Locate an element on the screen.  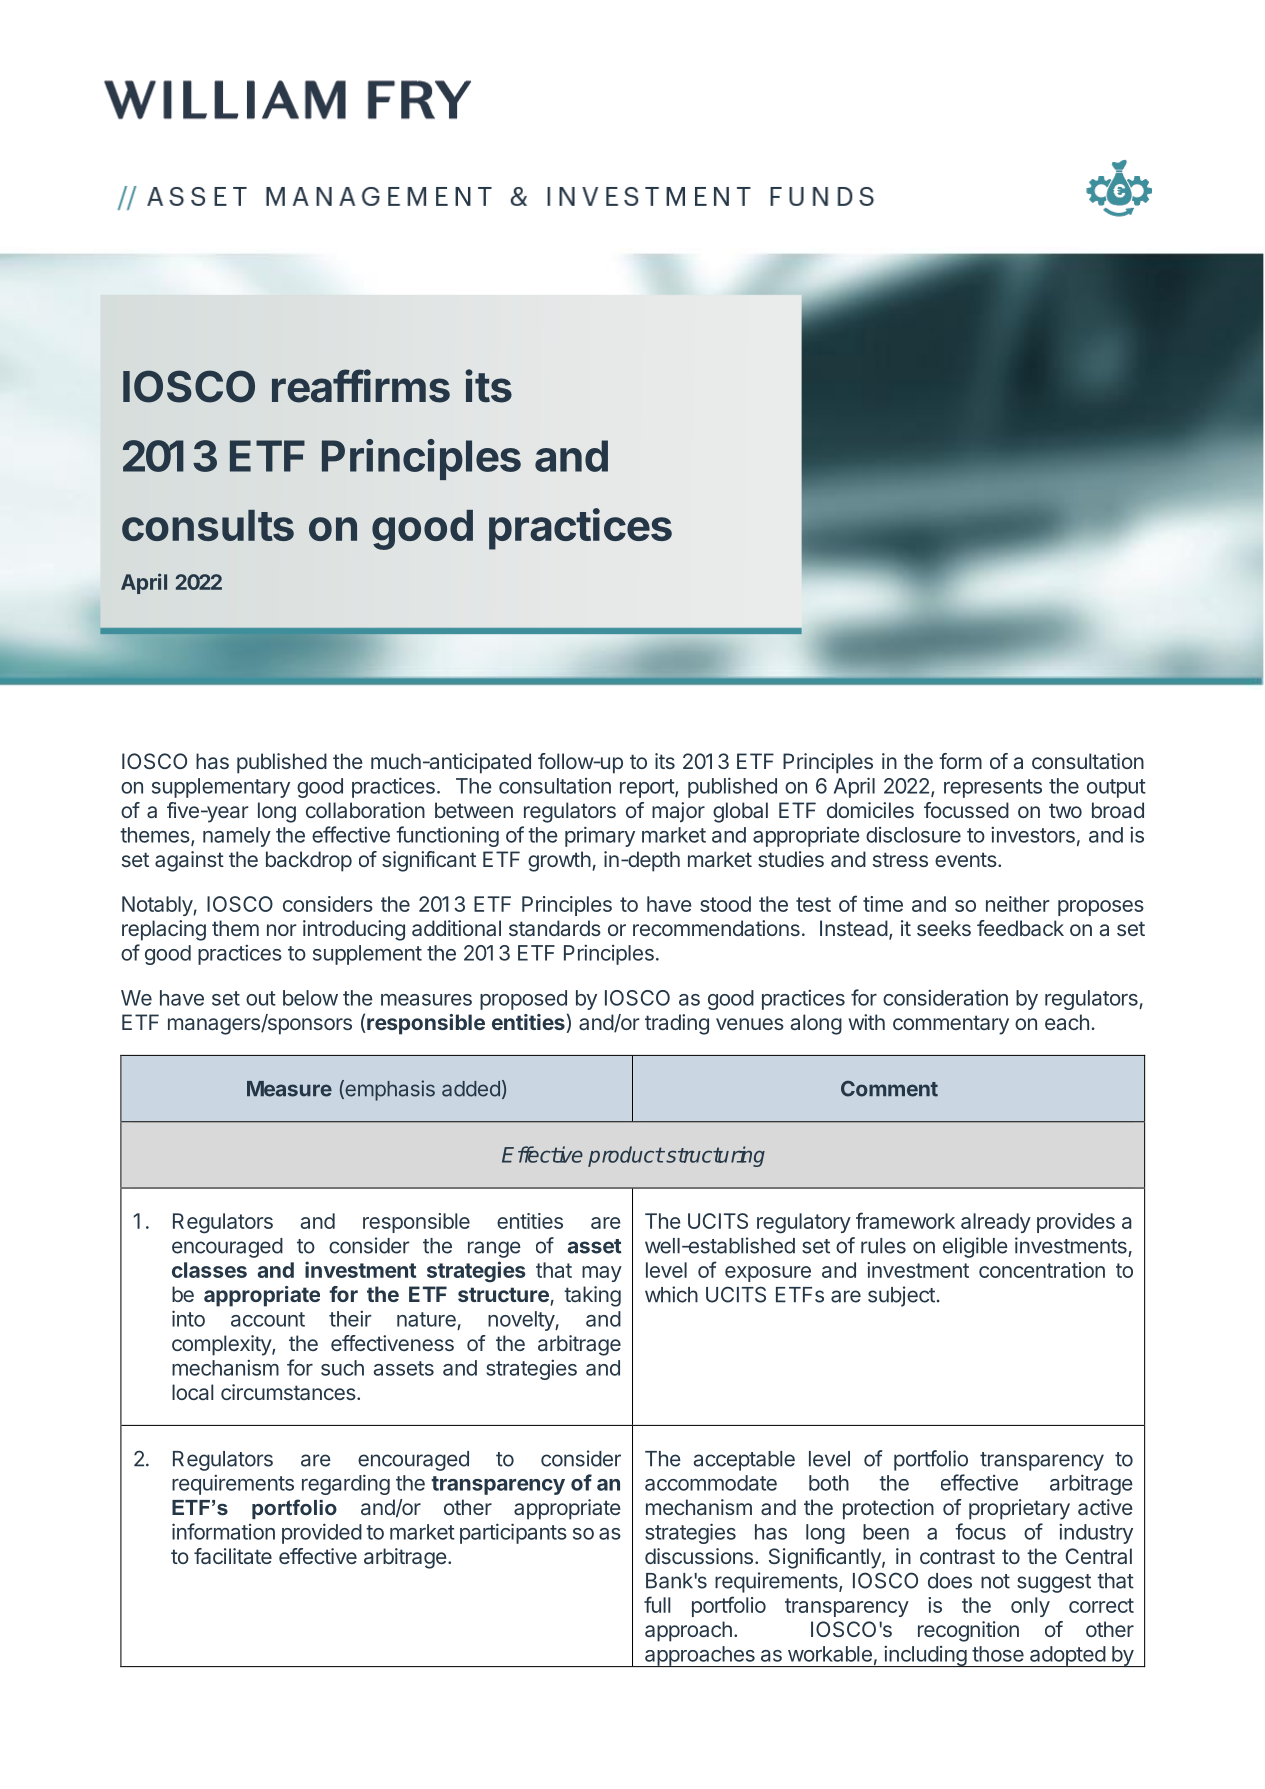
stood is located at coordinates (725, 904).
